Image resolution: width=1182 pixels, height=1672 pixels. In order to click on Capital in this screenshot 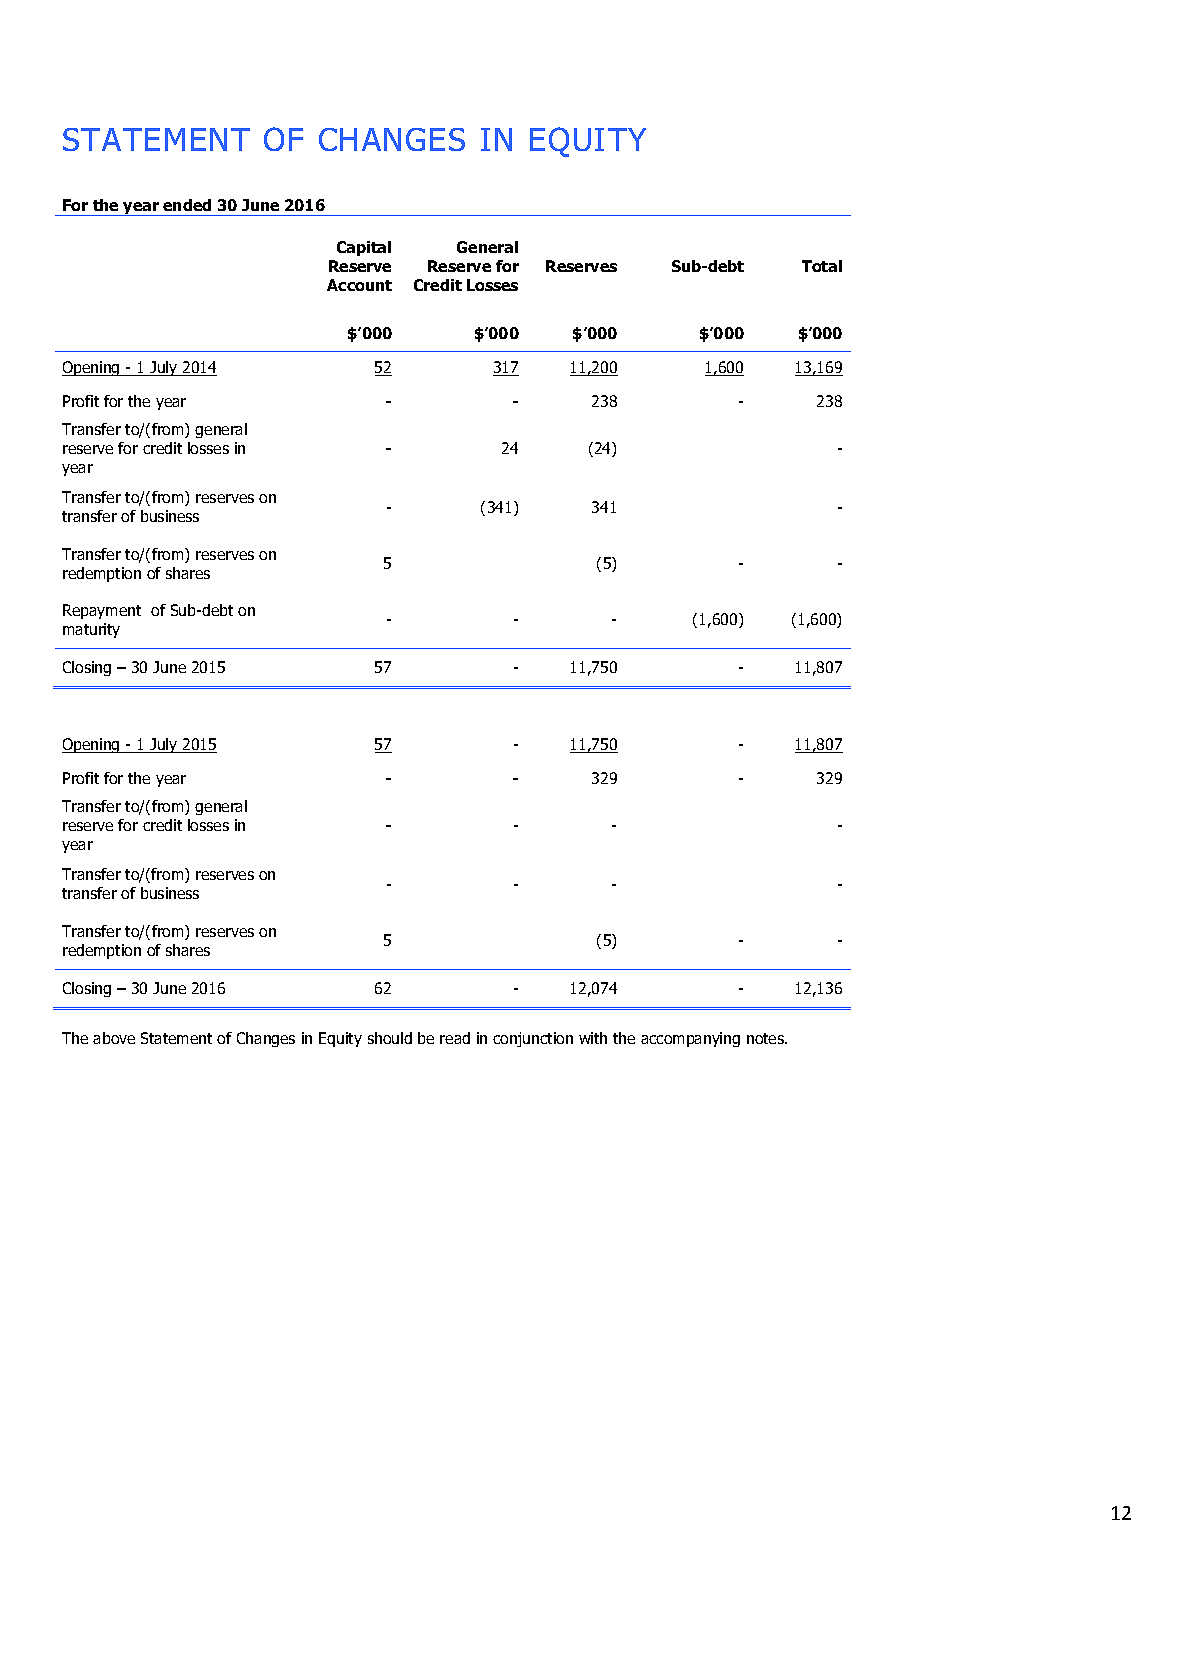, I will do `click(364, 248)`.
